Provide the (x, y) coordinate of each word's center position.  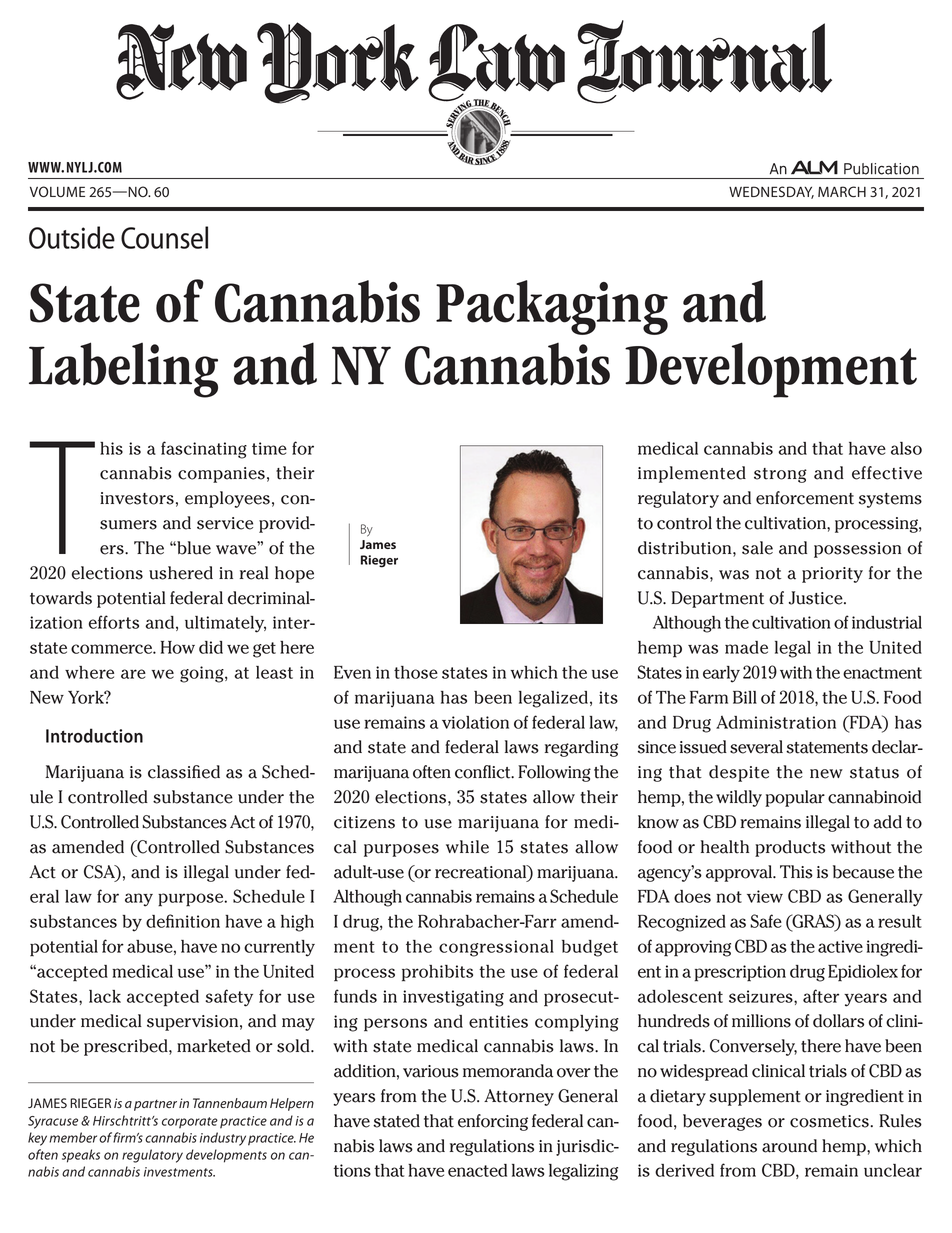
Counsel (164, 237)
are (133, 674)
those (416, 672)
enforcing (493, 1122)
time (269, 448)
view (765, 896)
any (139, 900)
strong (780, 475)
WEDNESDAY (771, 192)
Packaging (552, 307)
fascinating (204, 450)
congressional (496, 948)
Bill (745, 697)
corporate (190, 1123)
